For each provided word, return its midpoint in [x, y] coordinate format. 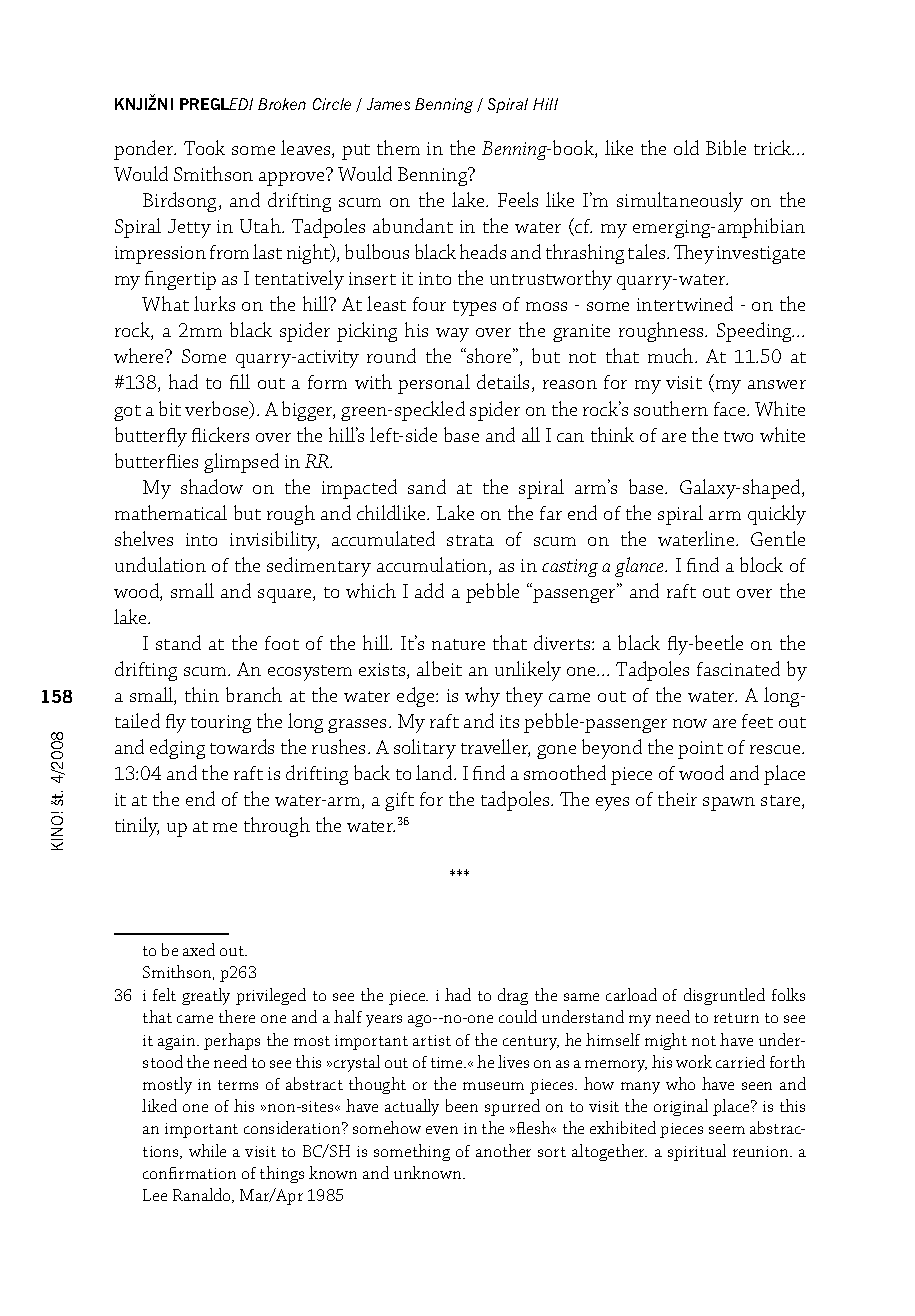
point [700, 750]
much [672, 355]
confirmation [189, 1173]
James [388, 104]
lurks [214, 303]
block [761, 564]
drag [513, 996]
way [452, 335]
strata [470, 540]
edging [177, 749]
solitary [425, 749]
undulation [160, 564]
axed [199, 949]
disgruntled [724, 996]
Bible [726, 147]
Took [204, 147]
